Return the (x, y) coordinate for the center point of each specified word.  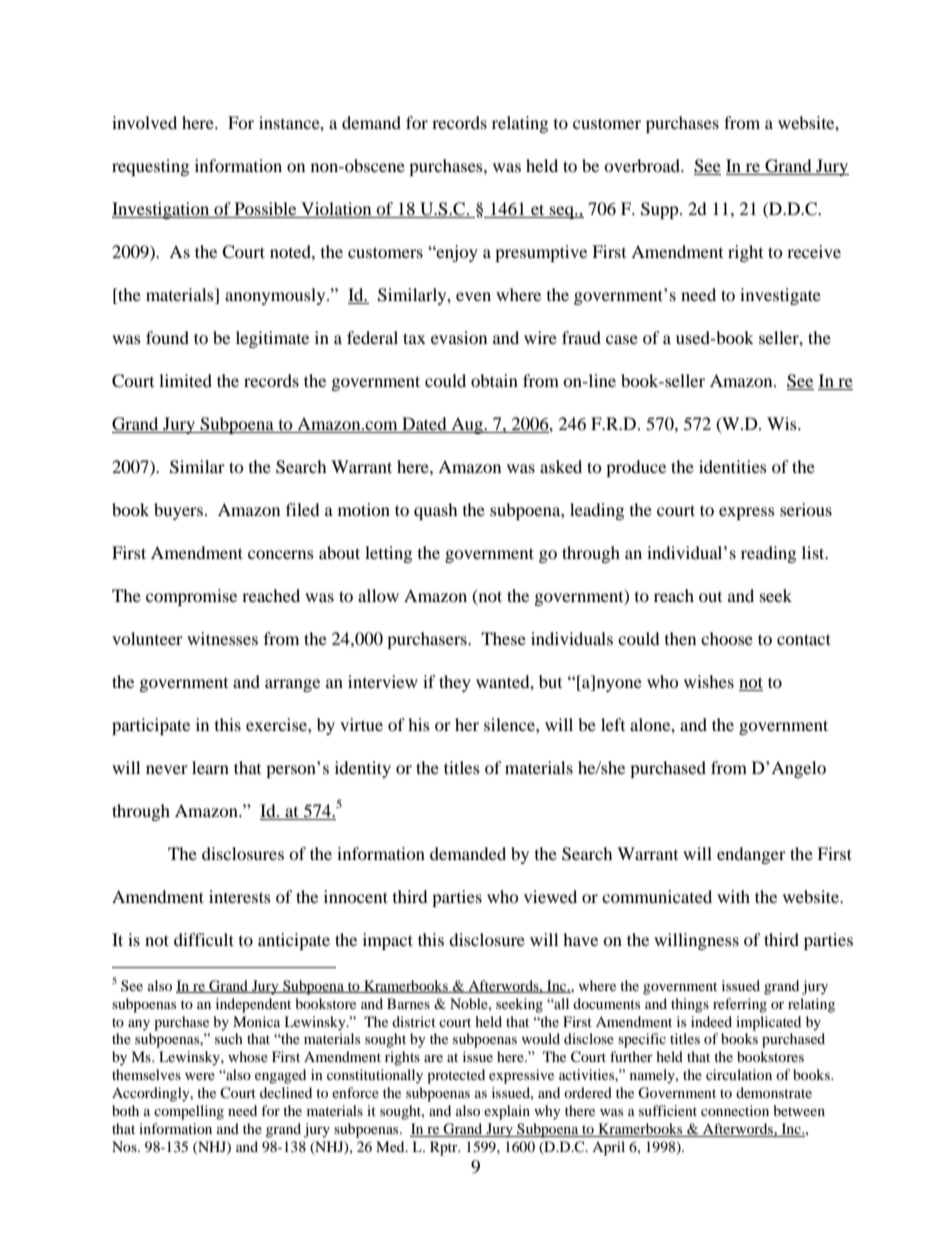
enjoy (456, 253)
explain (507, 1112)
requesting (150, 167)
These (503, 638)
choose (727, 638)
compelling (189, 1112)
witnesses (222, 638)
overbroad (643, 165)
